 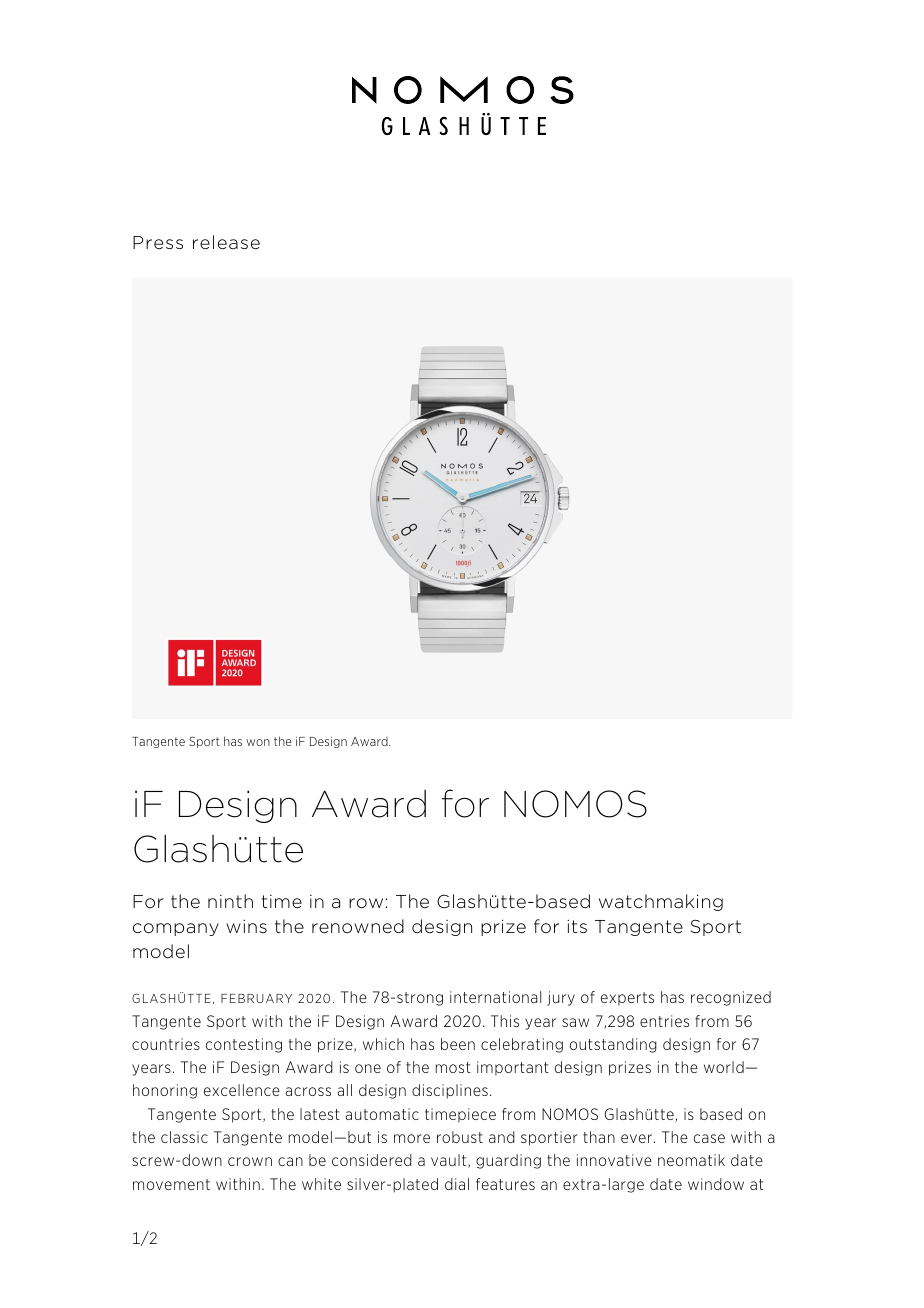 I want to click on ever, so click(x=638, y=1138).
